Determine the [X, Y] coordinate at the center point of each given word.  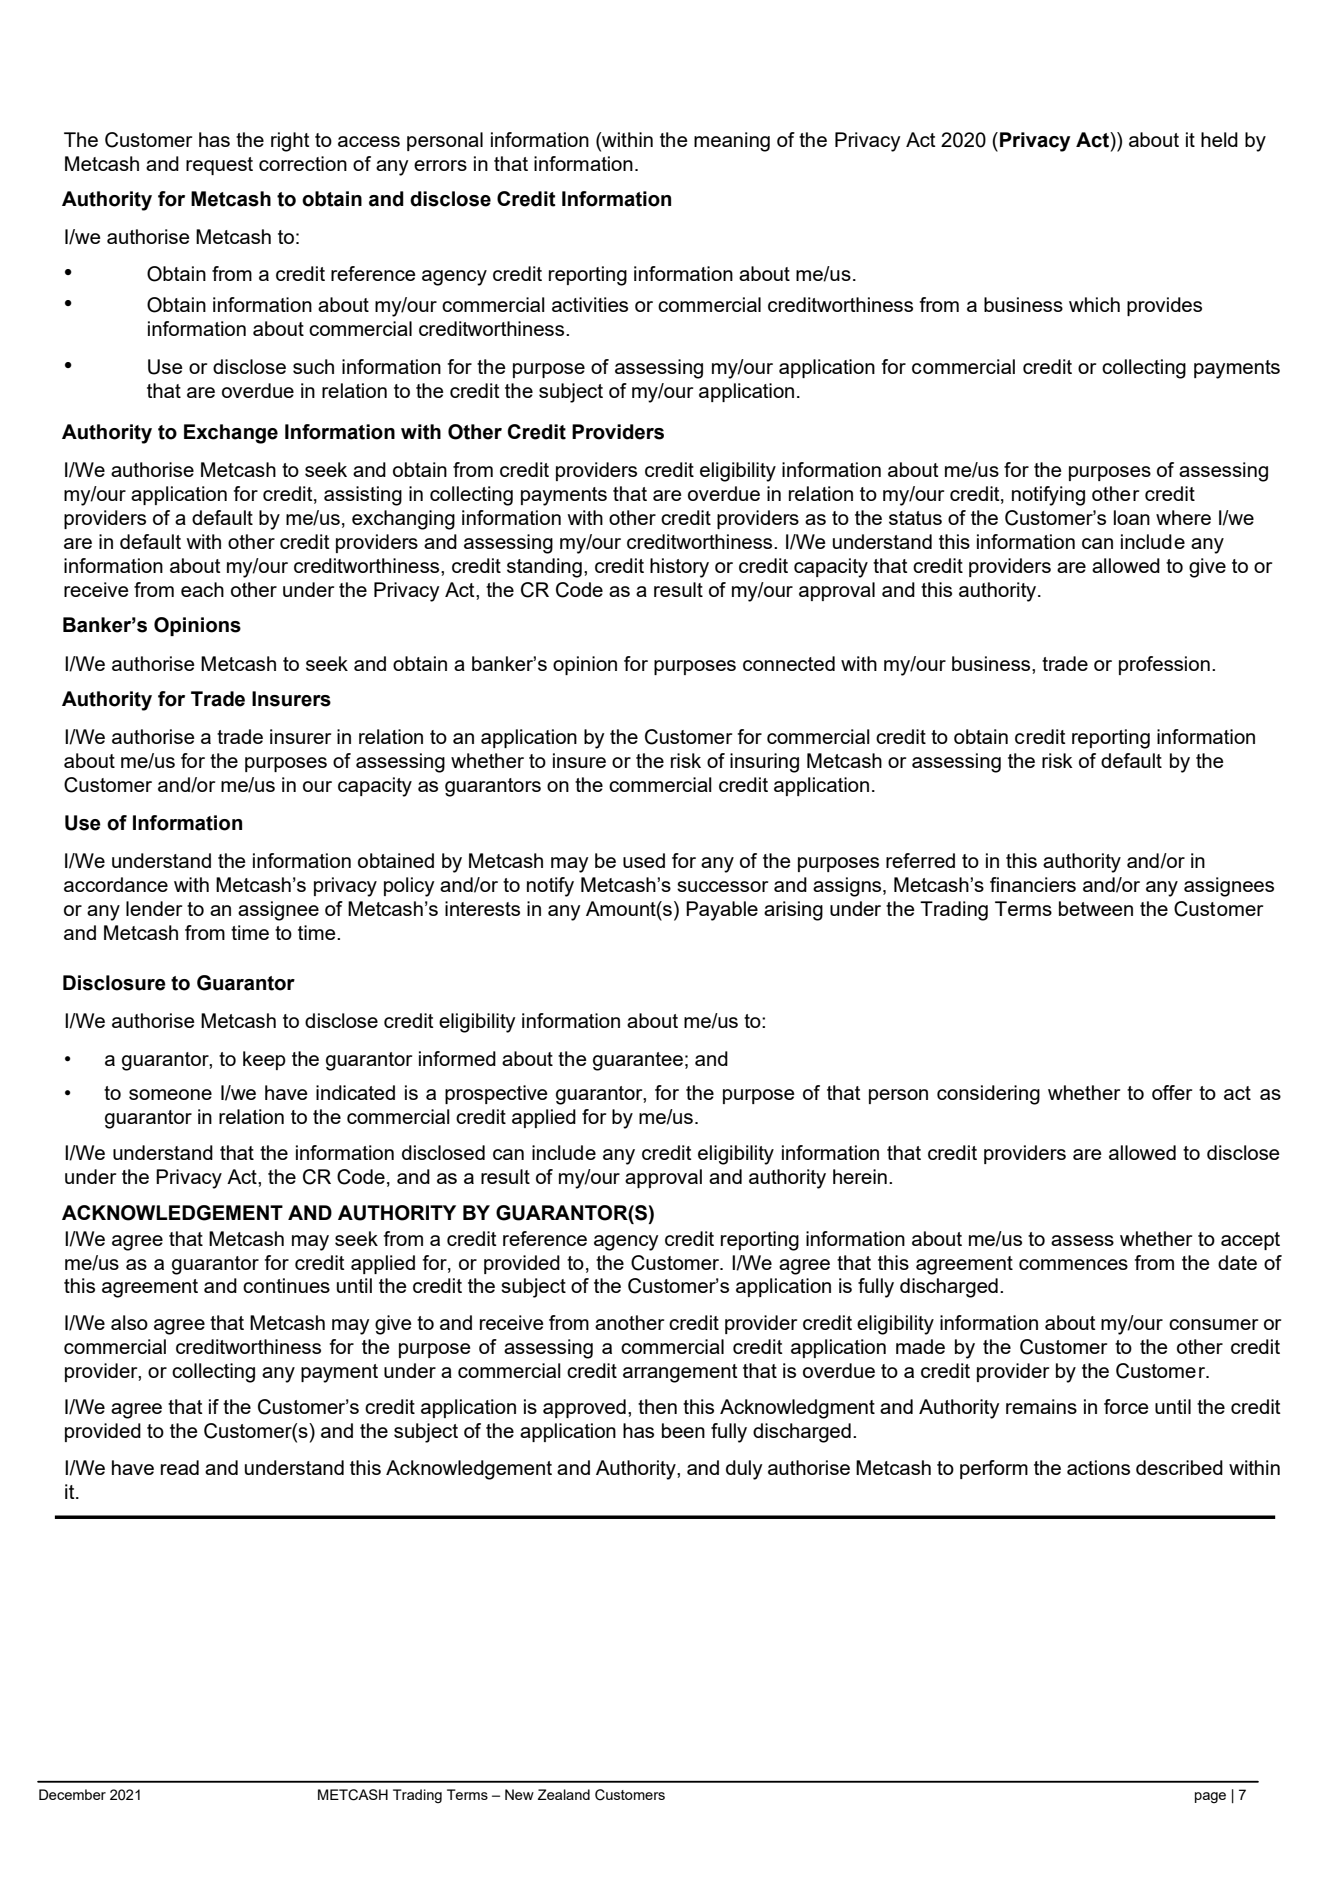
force [1126, 1406]
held [1219, 139]
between [1096, 908]
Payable [722, 911]
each [202, 589]
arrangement [680, 1373]
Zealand [564, 1794]
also [129, 1322]
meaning [732, 142]
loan [1132, 517]
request [219, 166]
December [72, 1794]
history [679, 568]
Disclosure [114, 983]
